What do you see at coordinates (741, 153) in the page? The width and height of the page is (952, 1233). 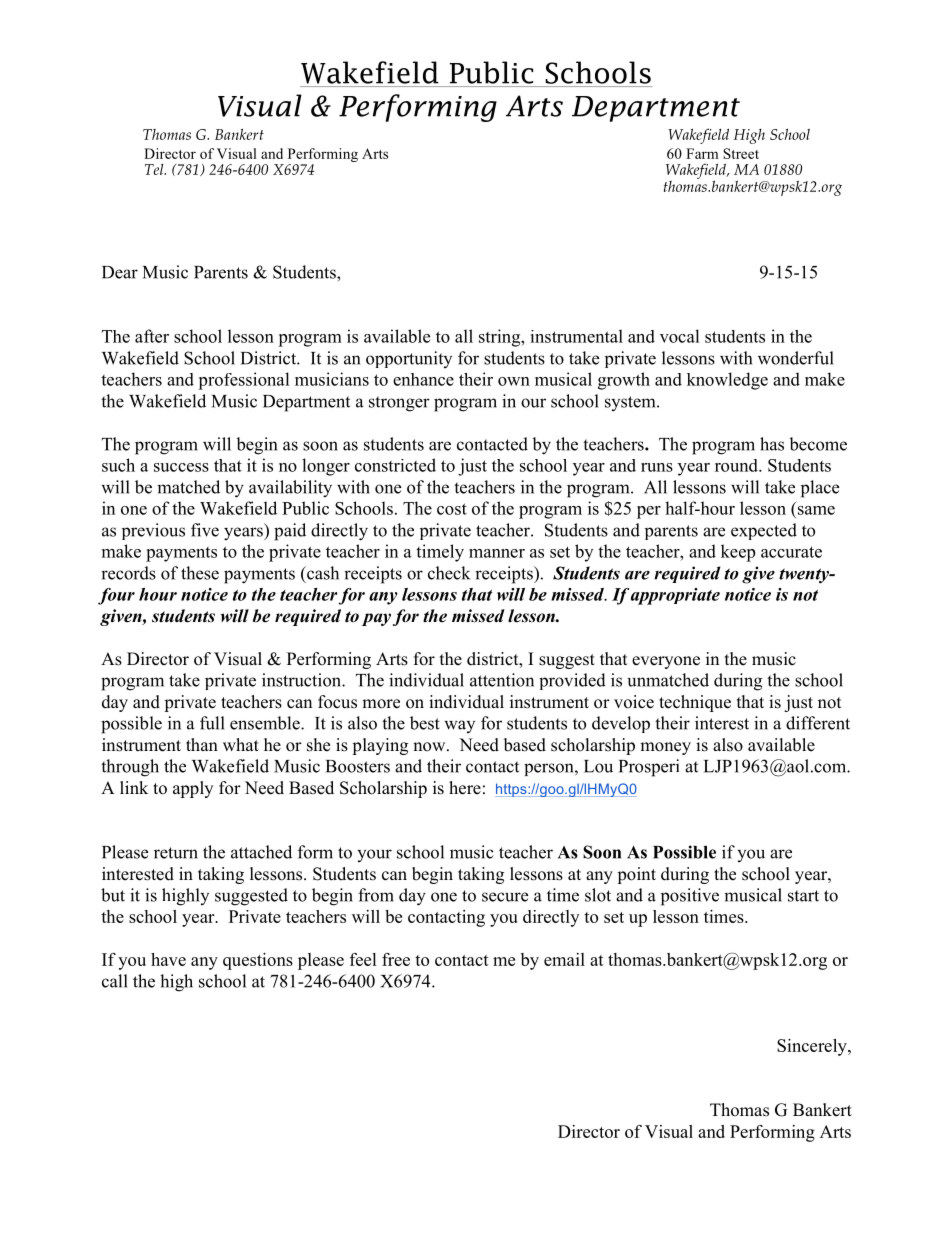 I see `Street` at bounding box center [741, 153].
